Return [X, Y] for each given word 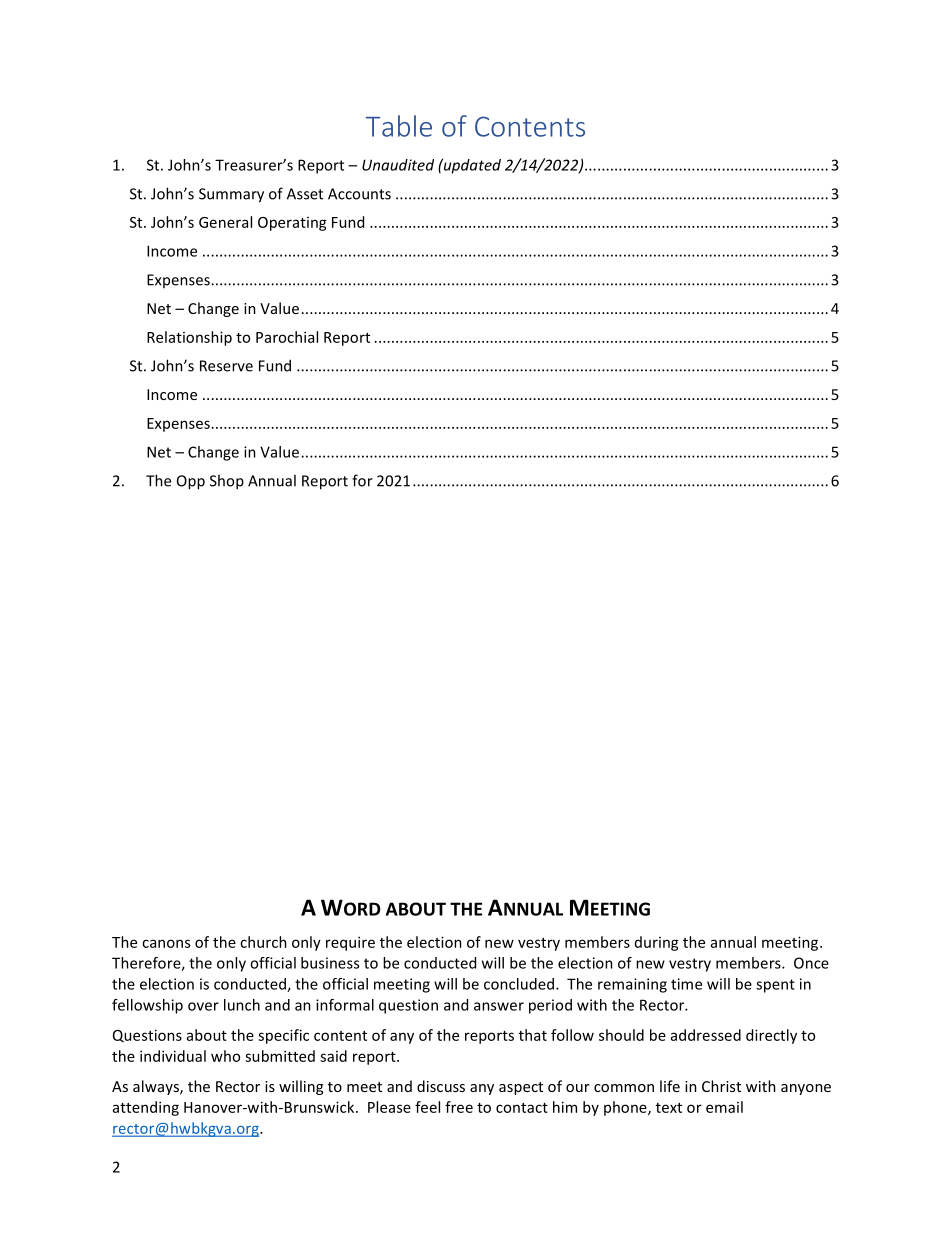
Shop [227, 482]
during [657, 943]
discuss [441, 1086]
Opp [191, 482]
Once [811, 963]
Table [399, 126]
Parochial [287, 337]
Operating [292, 224]
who [225, 1056]
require [350, 943]
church [263, 942]
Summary [231, 195]
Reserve [226, 366]
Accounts [359, 194]
